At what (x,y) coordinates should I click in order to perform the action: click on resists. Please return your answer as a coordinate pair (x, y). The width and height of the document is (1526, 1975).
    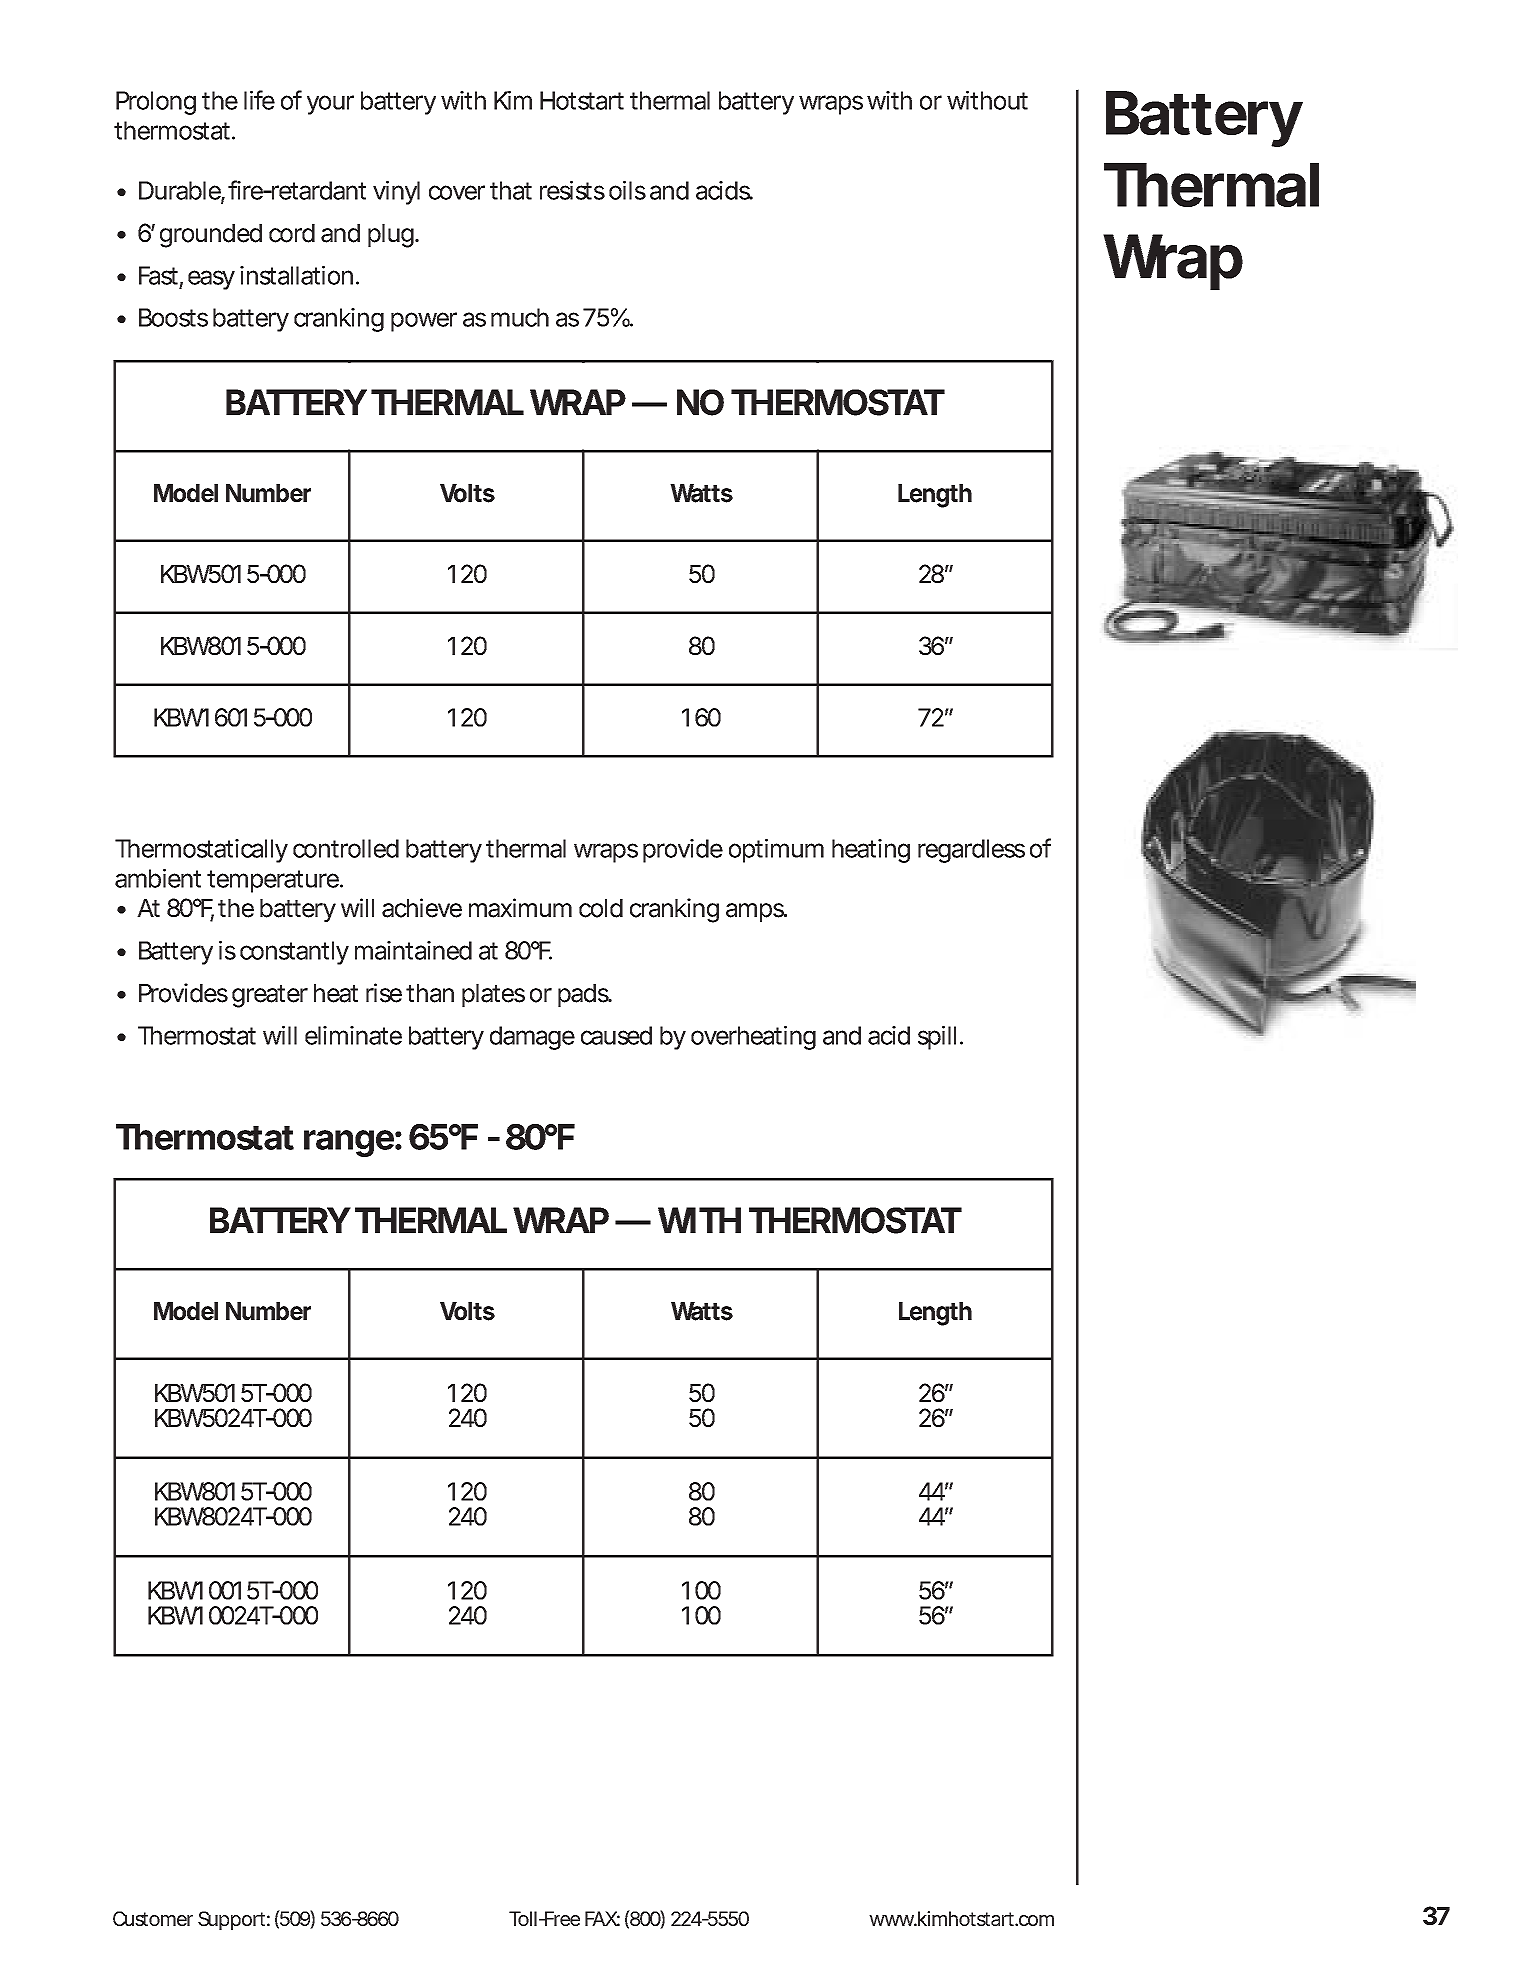
    Looking at the image, I should click on (572, 190).
